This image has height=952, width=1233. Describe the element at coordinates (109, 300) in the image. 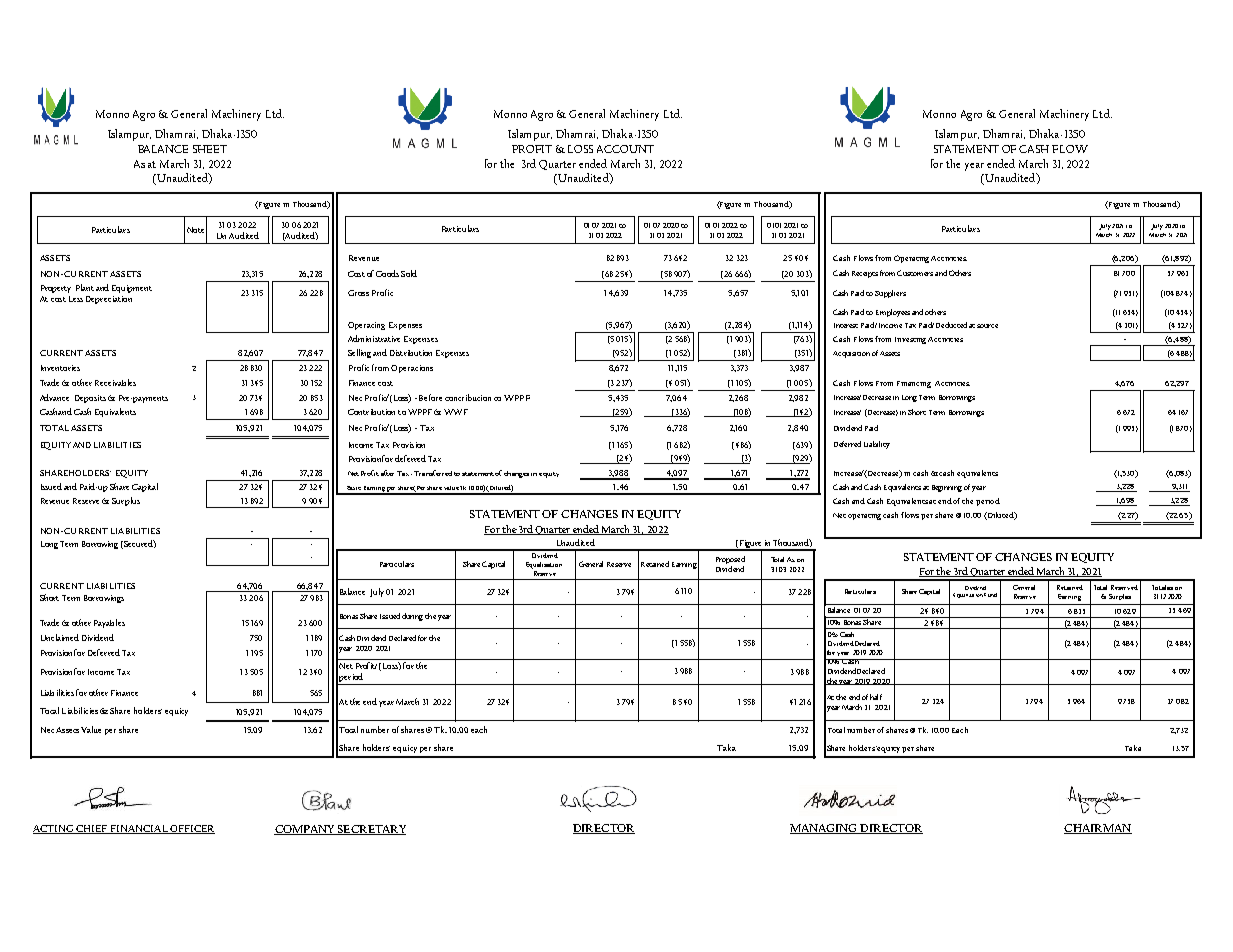

I see `Depreciation` at that location.
